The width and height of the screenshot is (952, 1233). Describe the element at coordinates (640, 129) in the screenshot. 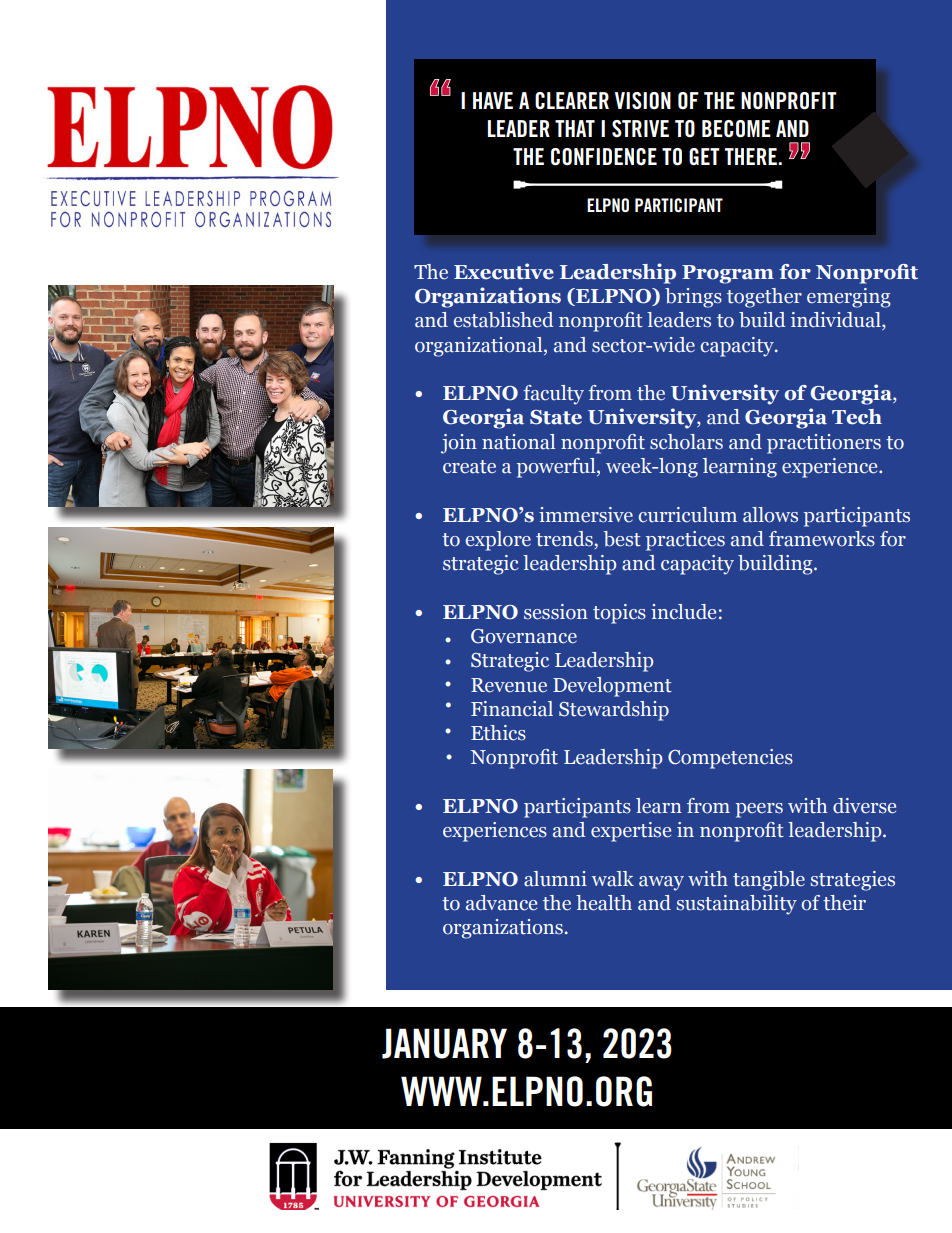

I see `STRIVE` at that location.
